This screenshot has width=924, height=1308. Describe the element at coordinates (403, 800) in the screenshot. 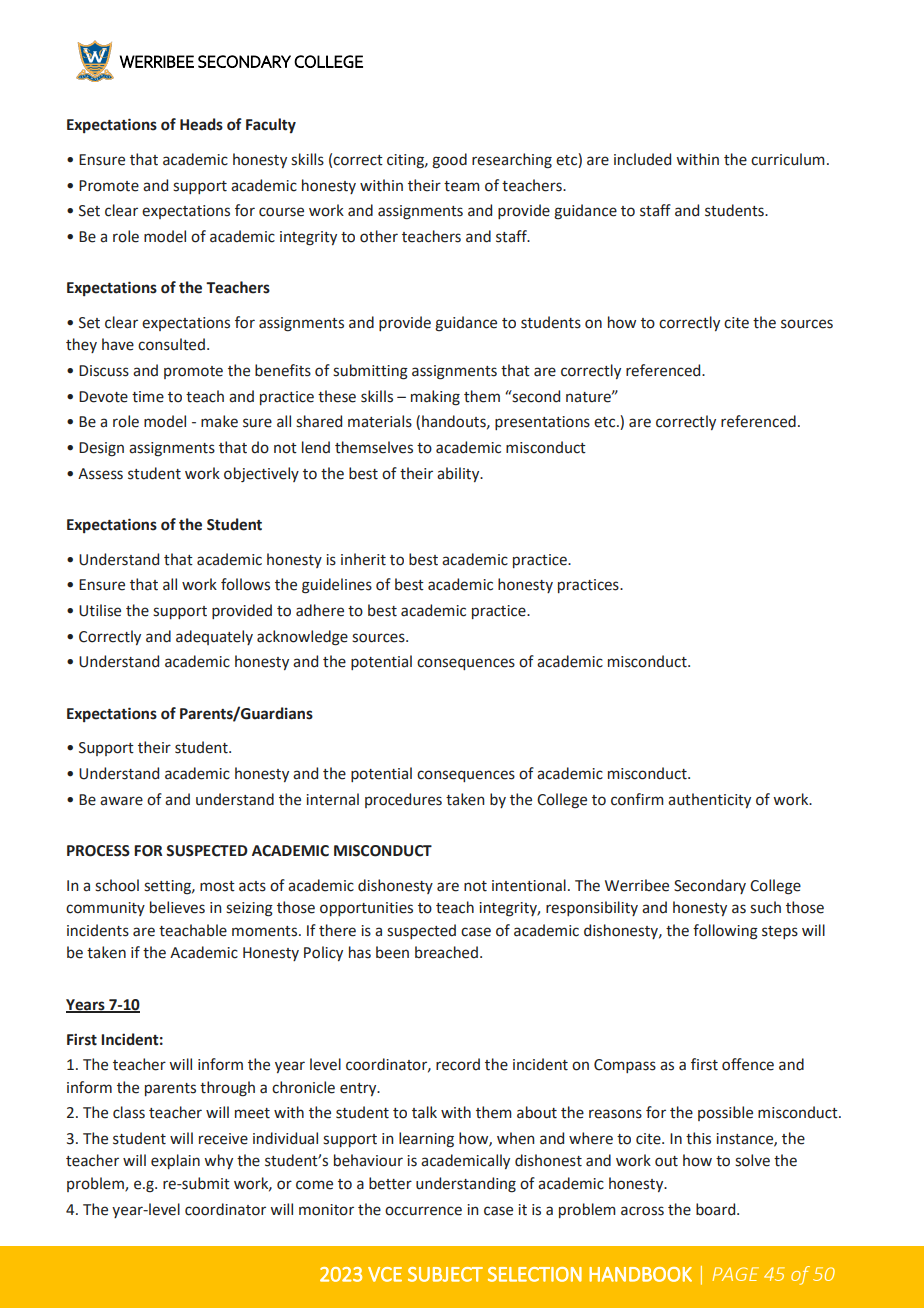

I see `procedures` at that location.
